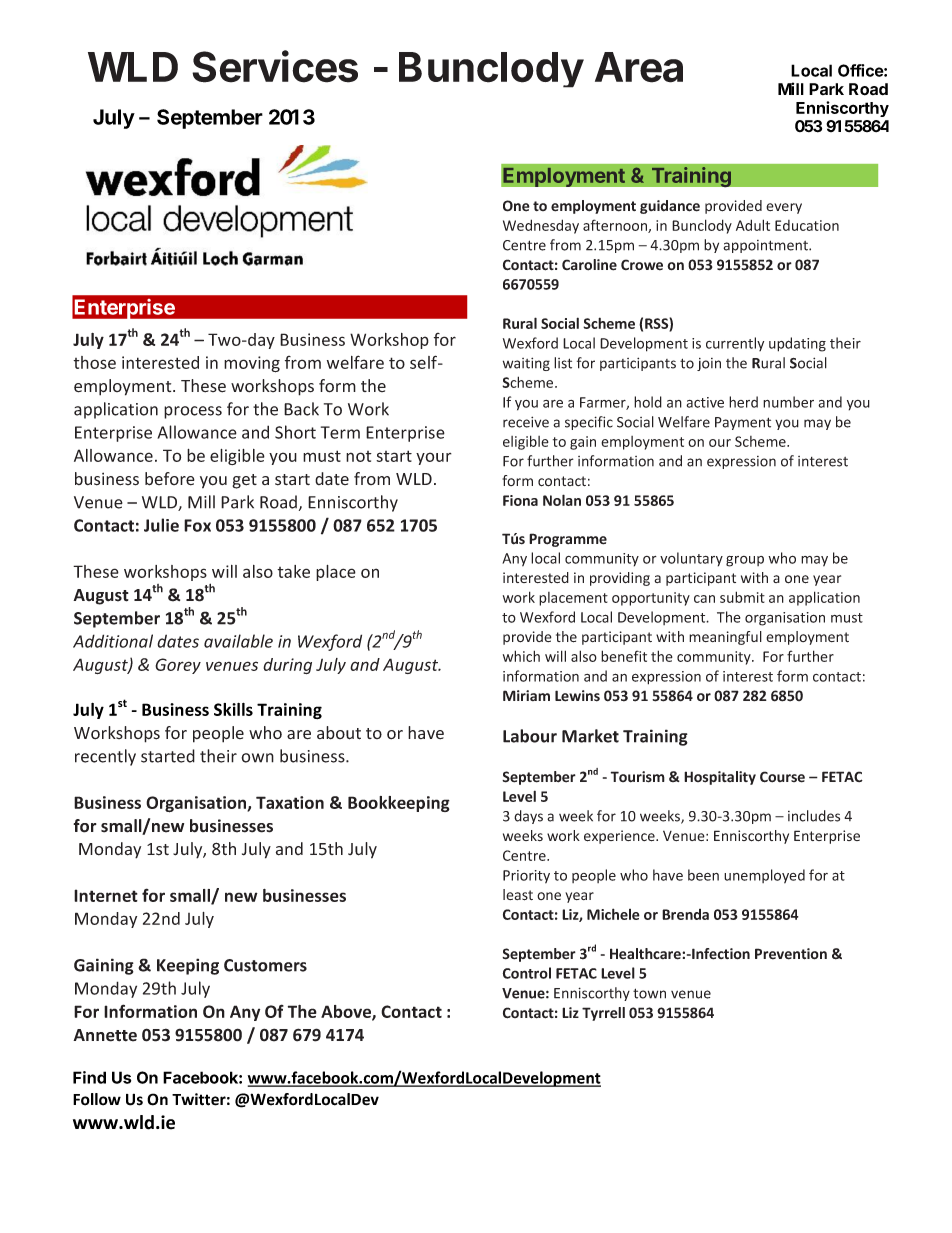  Describe the element at coordinates (725, 638) in the image. I see `meaningful` at that location.
